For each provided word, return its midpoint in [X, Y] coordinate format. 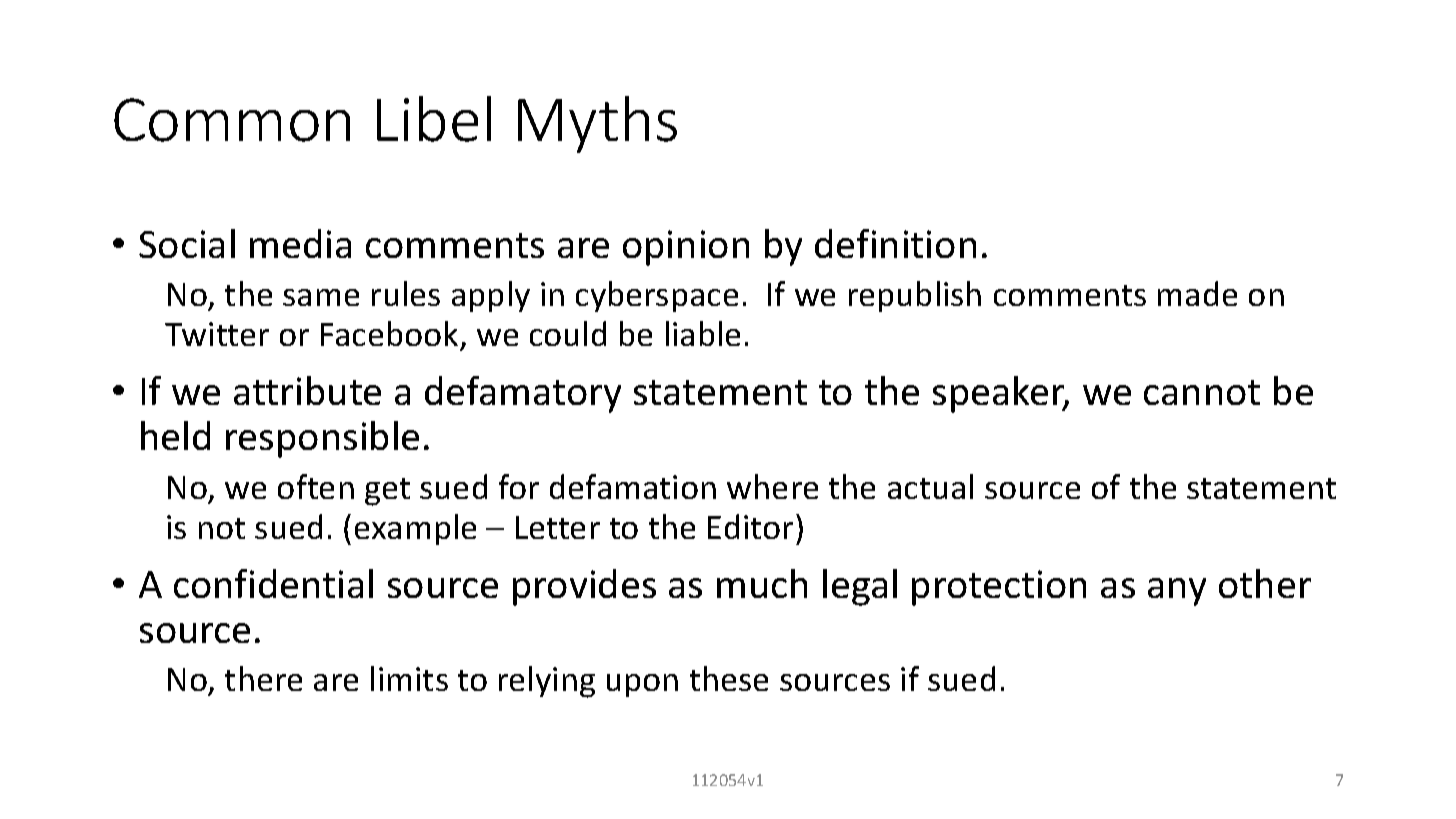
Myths [597, 124]
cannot [1202, 392]
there [263, 678]
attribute [307, 390]
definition [895, 243]
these [729, 678]
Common [232, 120]
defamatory [523, 394]
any [1177, 592]
